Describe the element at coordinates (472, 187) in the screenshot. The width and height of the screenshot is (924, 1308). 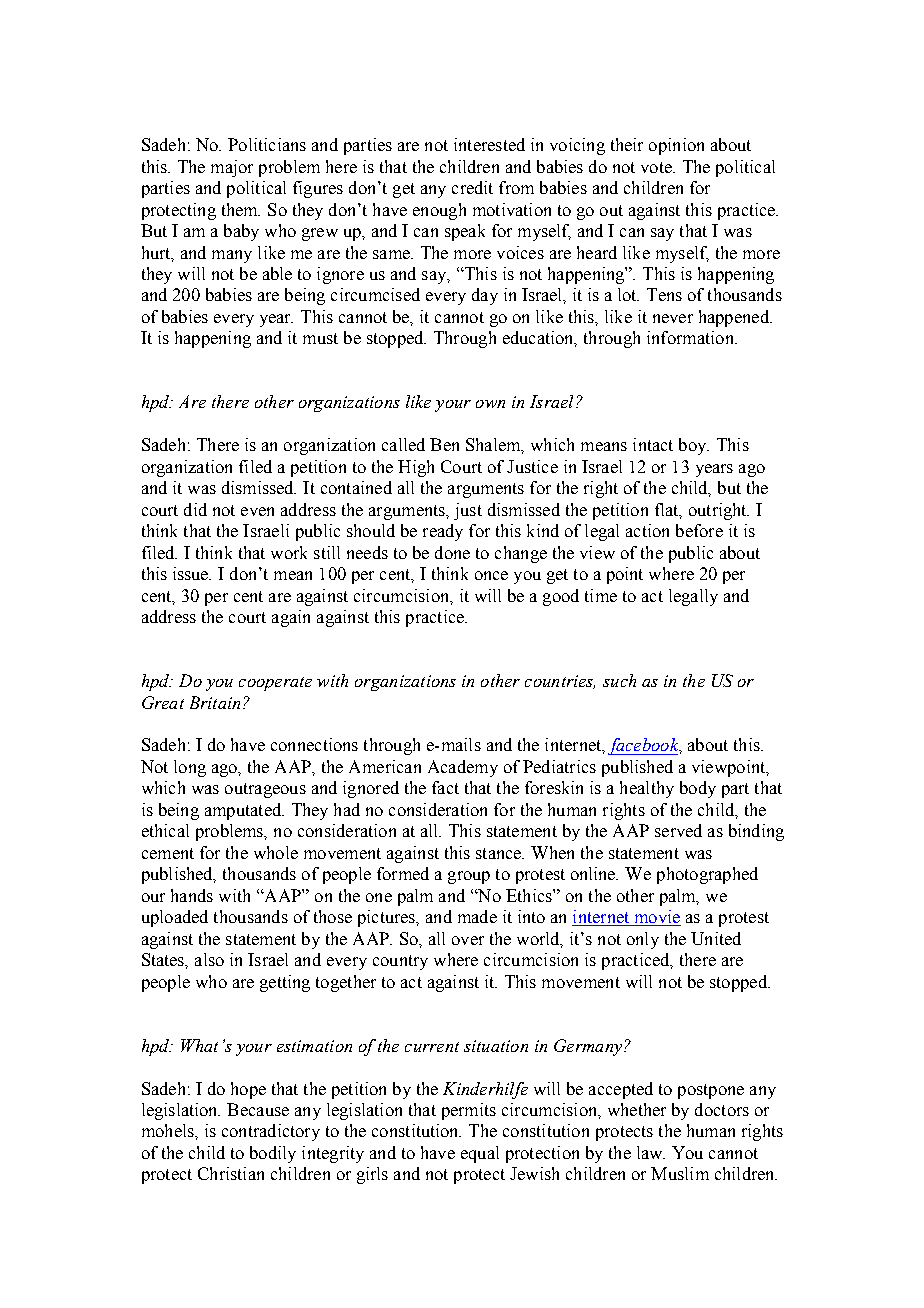
I see `credit` at that location.
